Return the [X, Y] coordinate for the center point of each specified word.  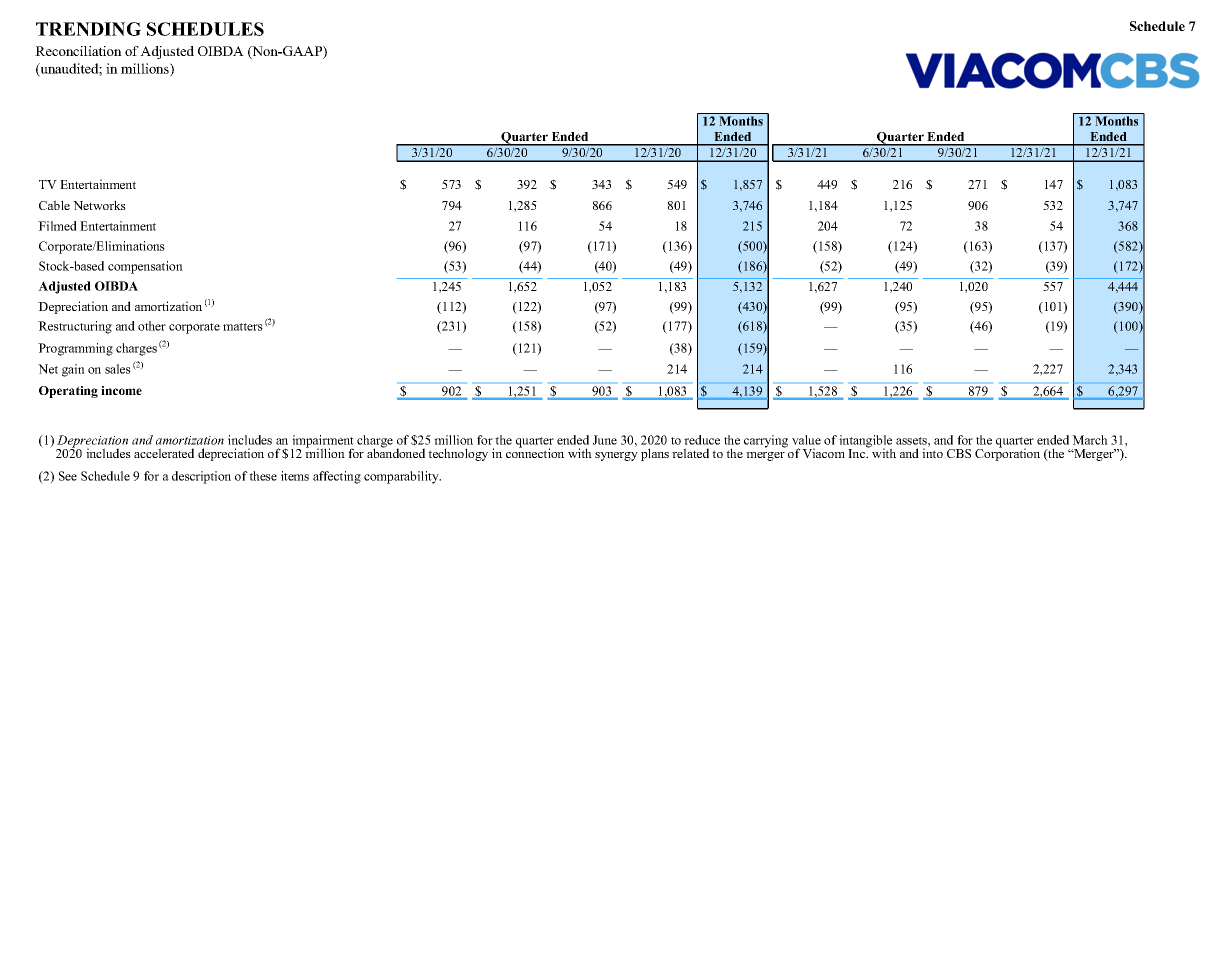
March [1090, 440]
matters [243, 327]
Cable [54, 205]
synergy [616, 456]
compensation [145, 267]
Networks [99, 205]
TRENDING [88, 29]
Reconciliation [78, 51]
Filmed [57, 226]
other [152, 326]
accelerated [164, 453]
